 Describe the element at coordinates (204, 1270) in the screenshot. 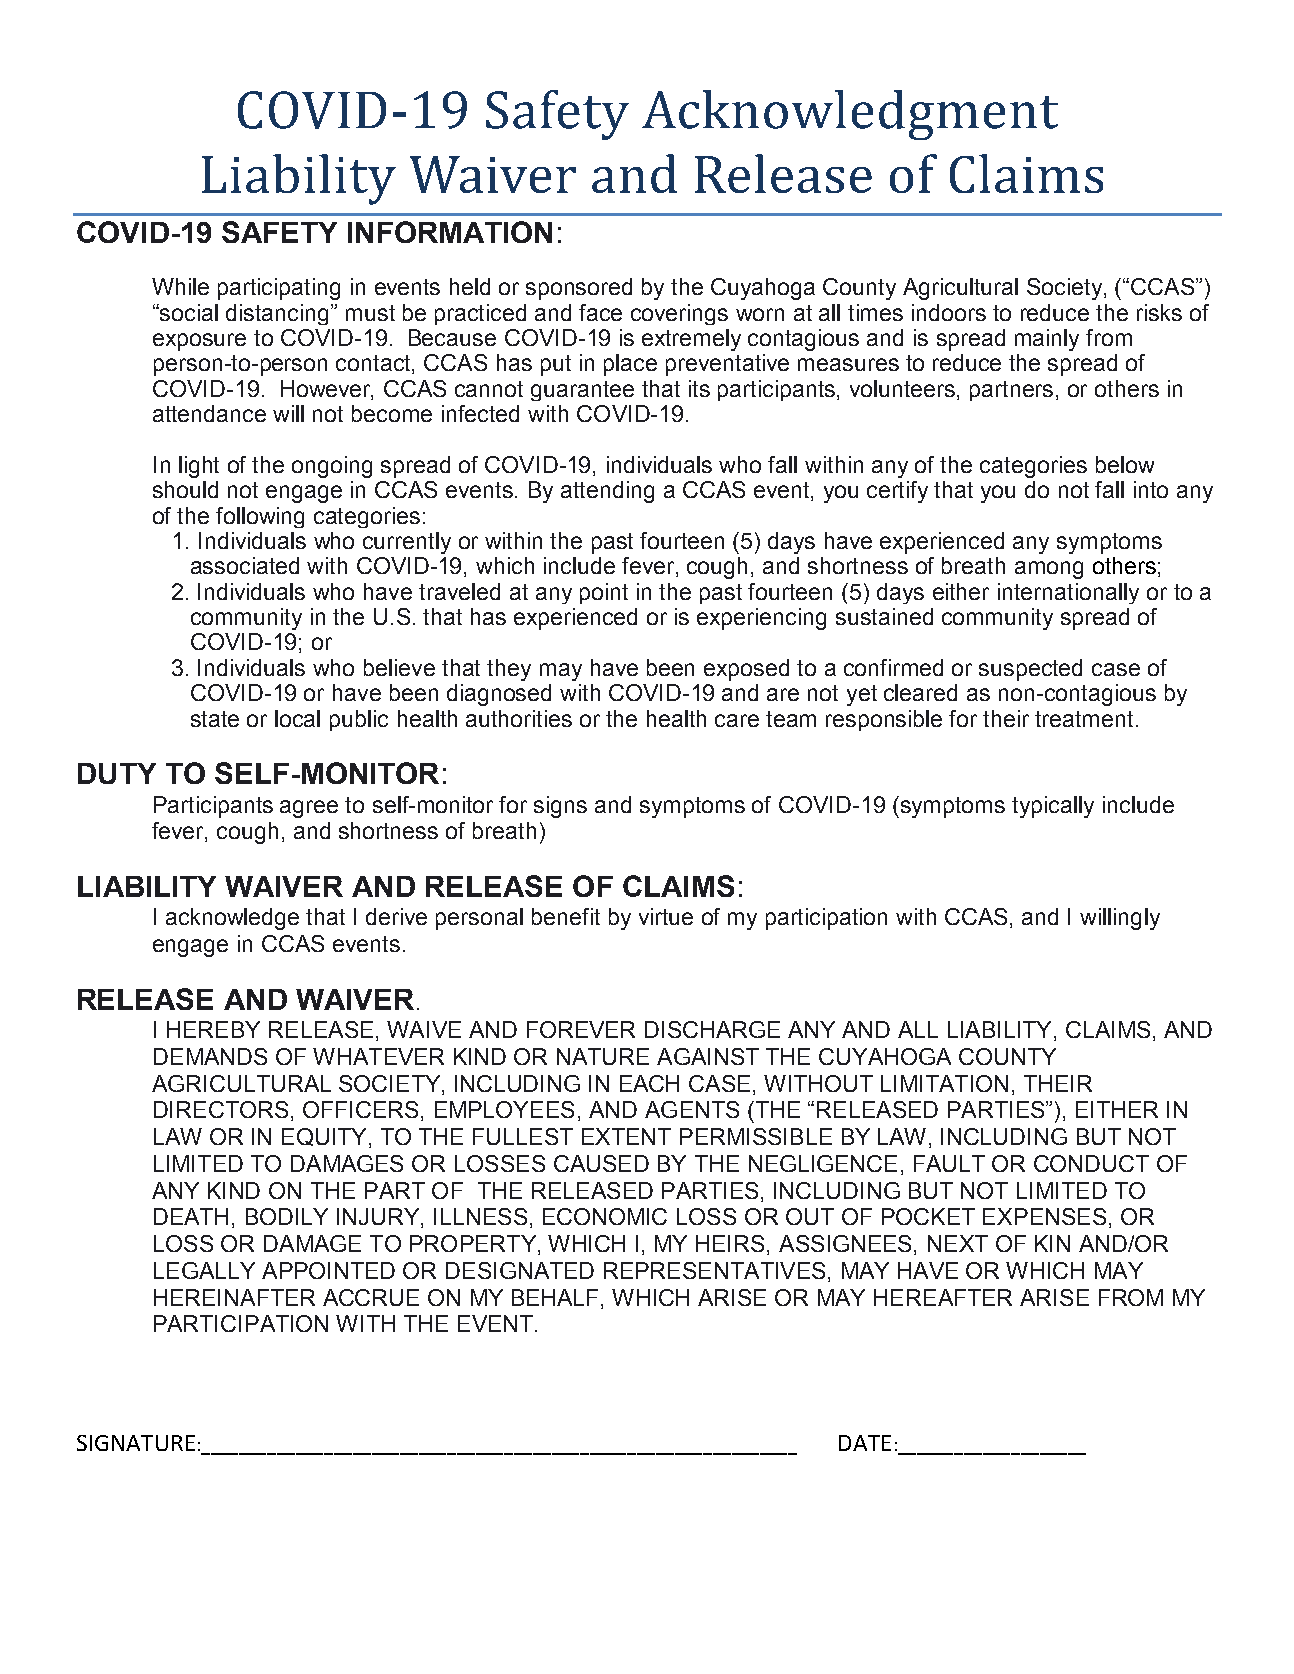

I see `LEGALLY` at that location.
